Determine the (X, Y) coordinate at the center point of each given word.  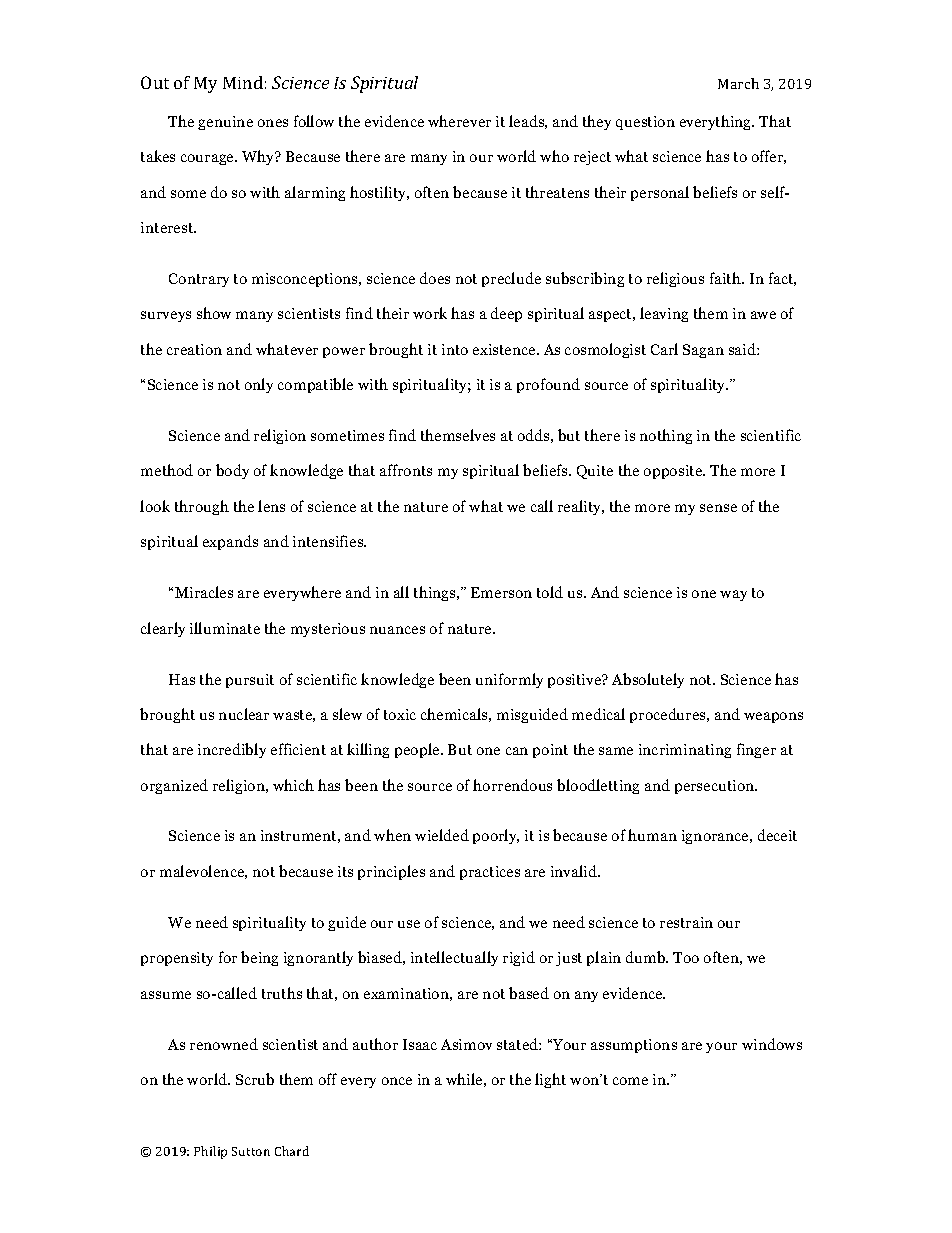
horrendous (512, 785)
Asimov (466, 1044)
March (738, 83)
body (232, 471)
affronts (406, 470)
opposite (674, 472)
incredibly (232, 750)
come (630, 1081)
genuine (225, 123)
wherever (459, 121)
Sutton (251, 1151)
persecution (716, 787)
